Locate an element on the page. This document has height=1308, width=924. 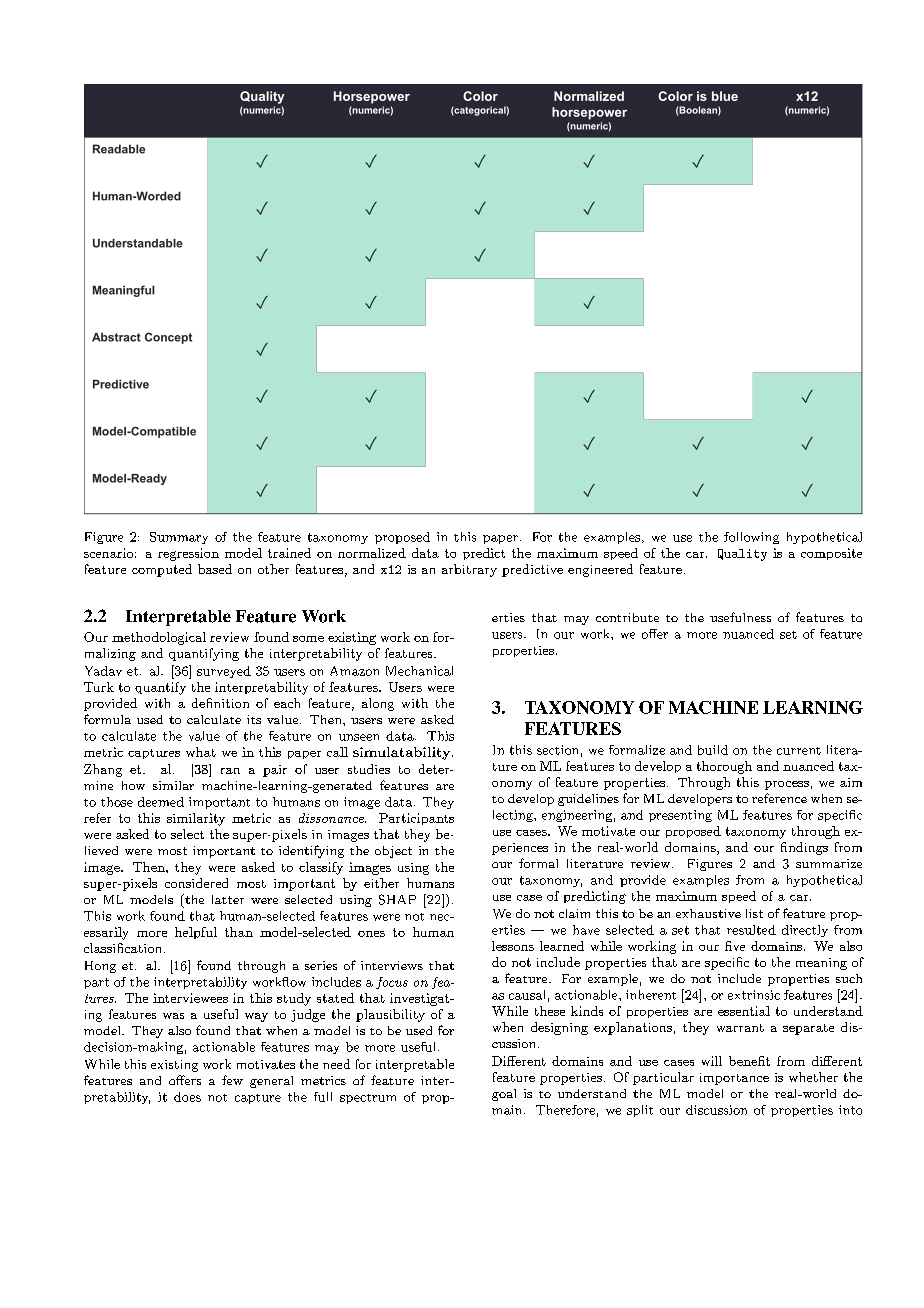
Quality is located at coordinates (742, 555).
